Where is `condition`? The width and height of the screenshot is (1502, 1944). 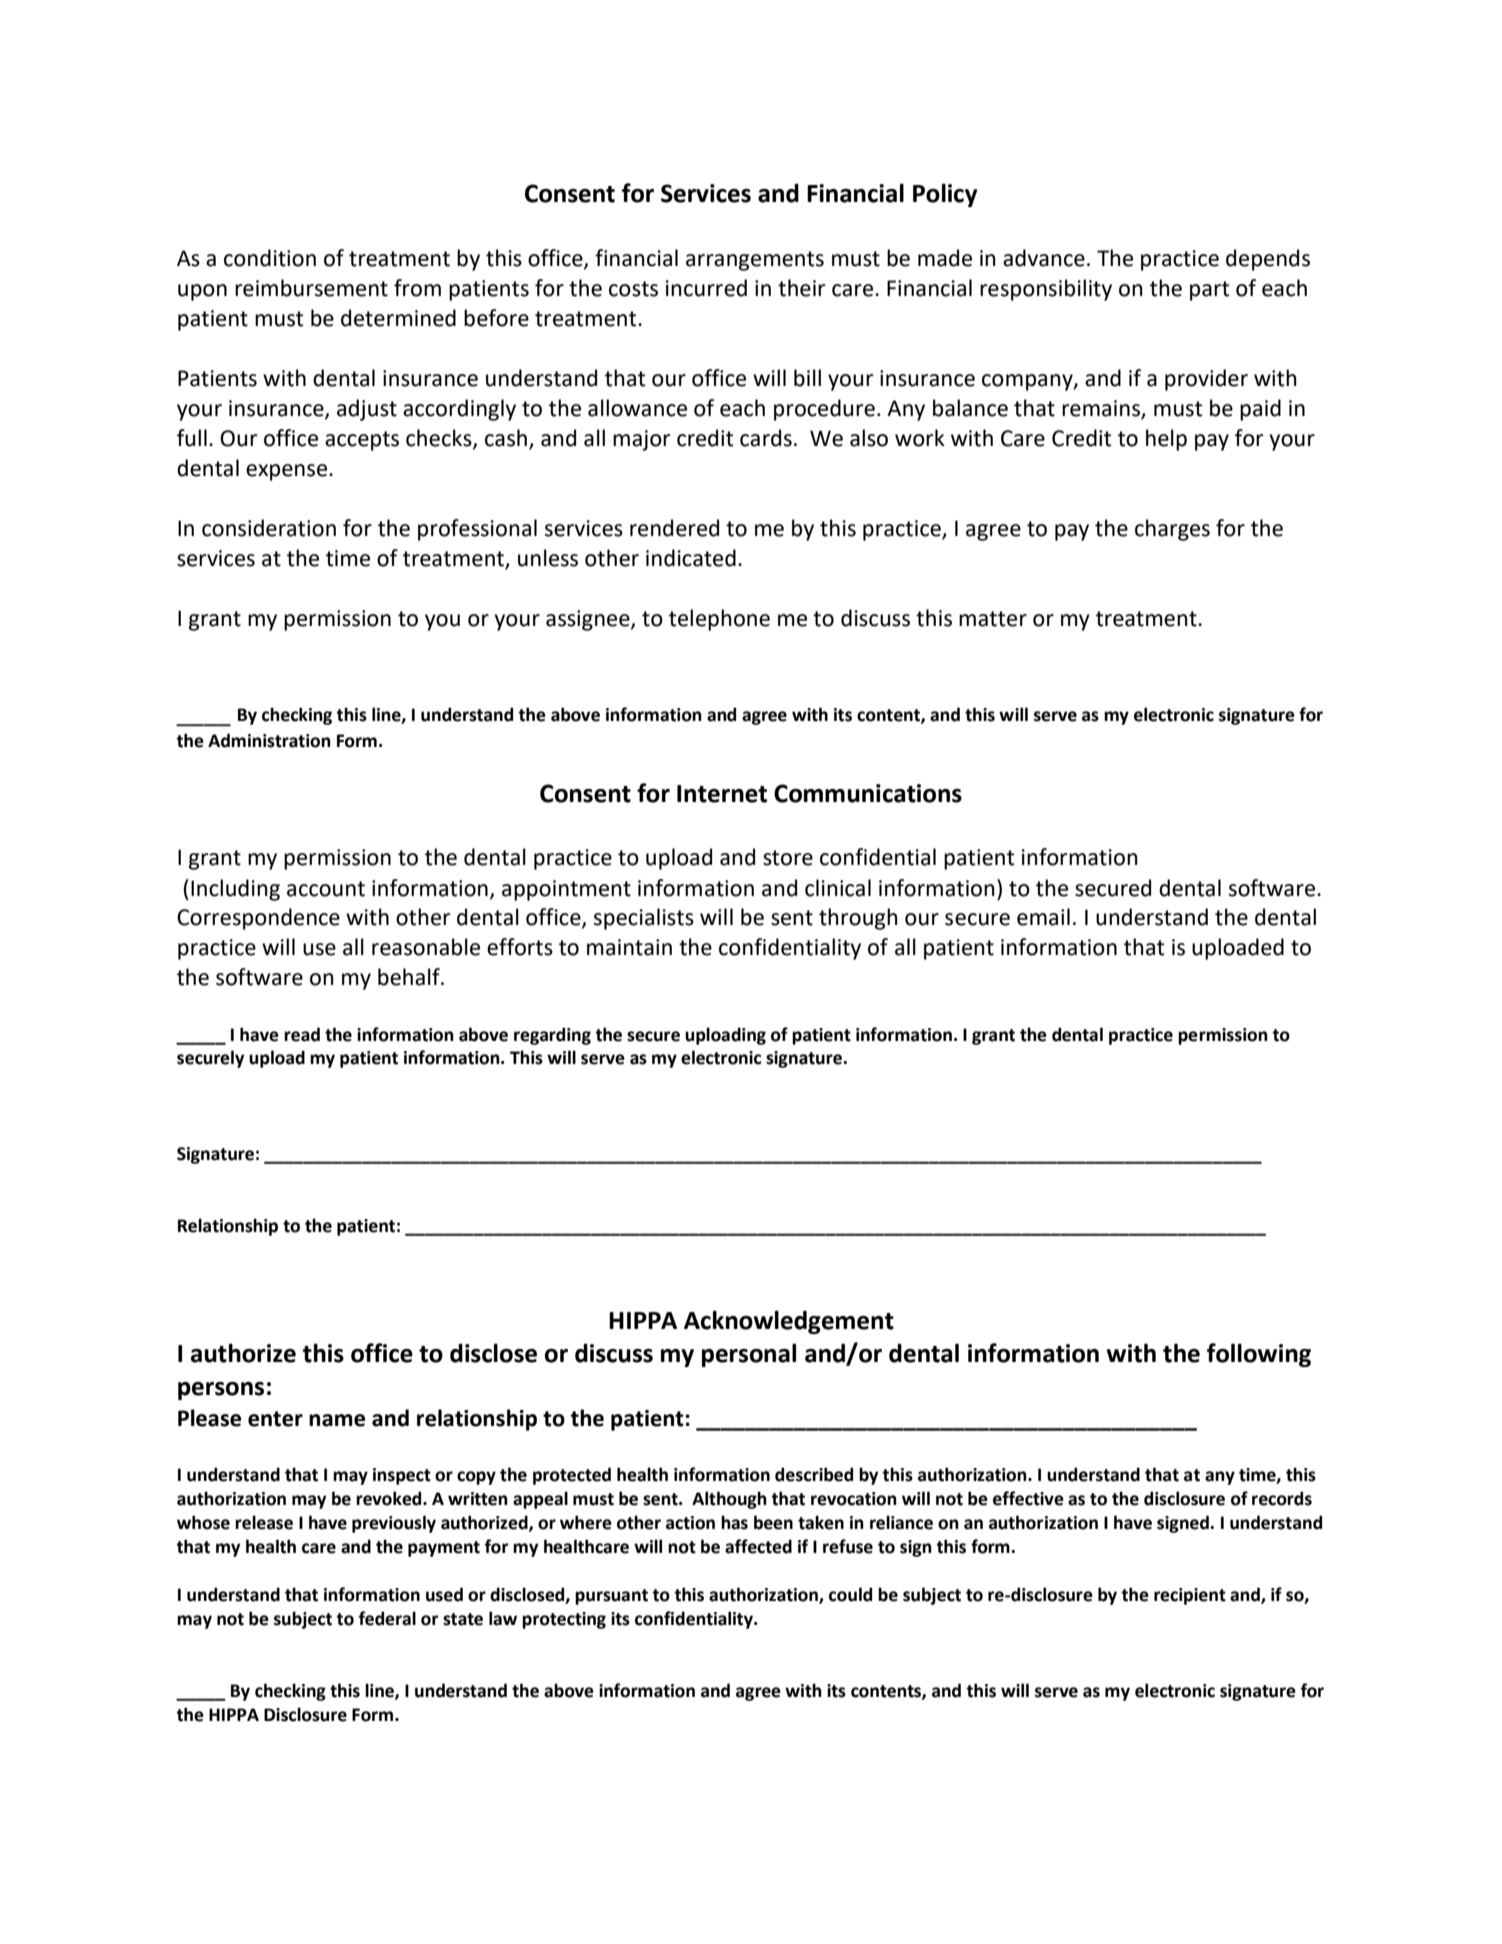
condition is located at coordinates (270, 258).
